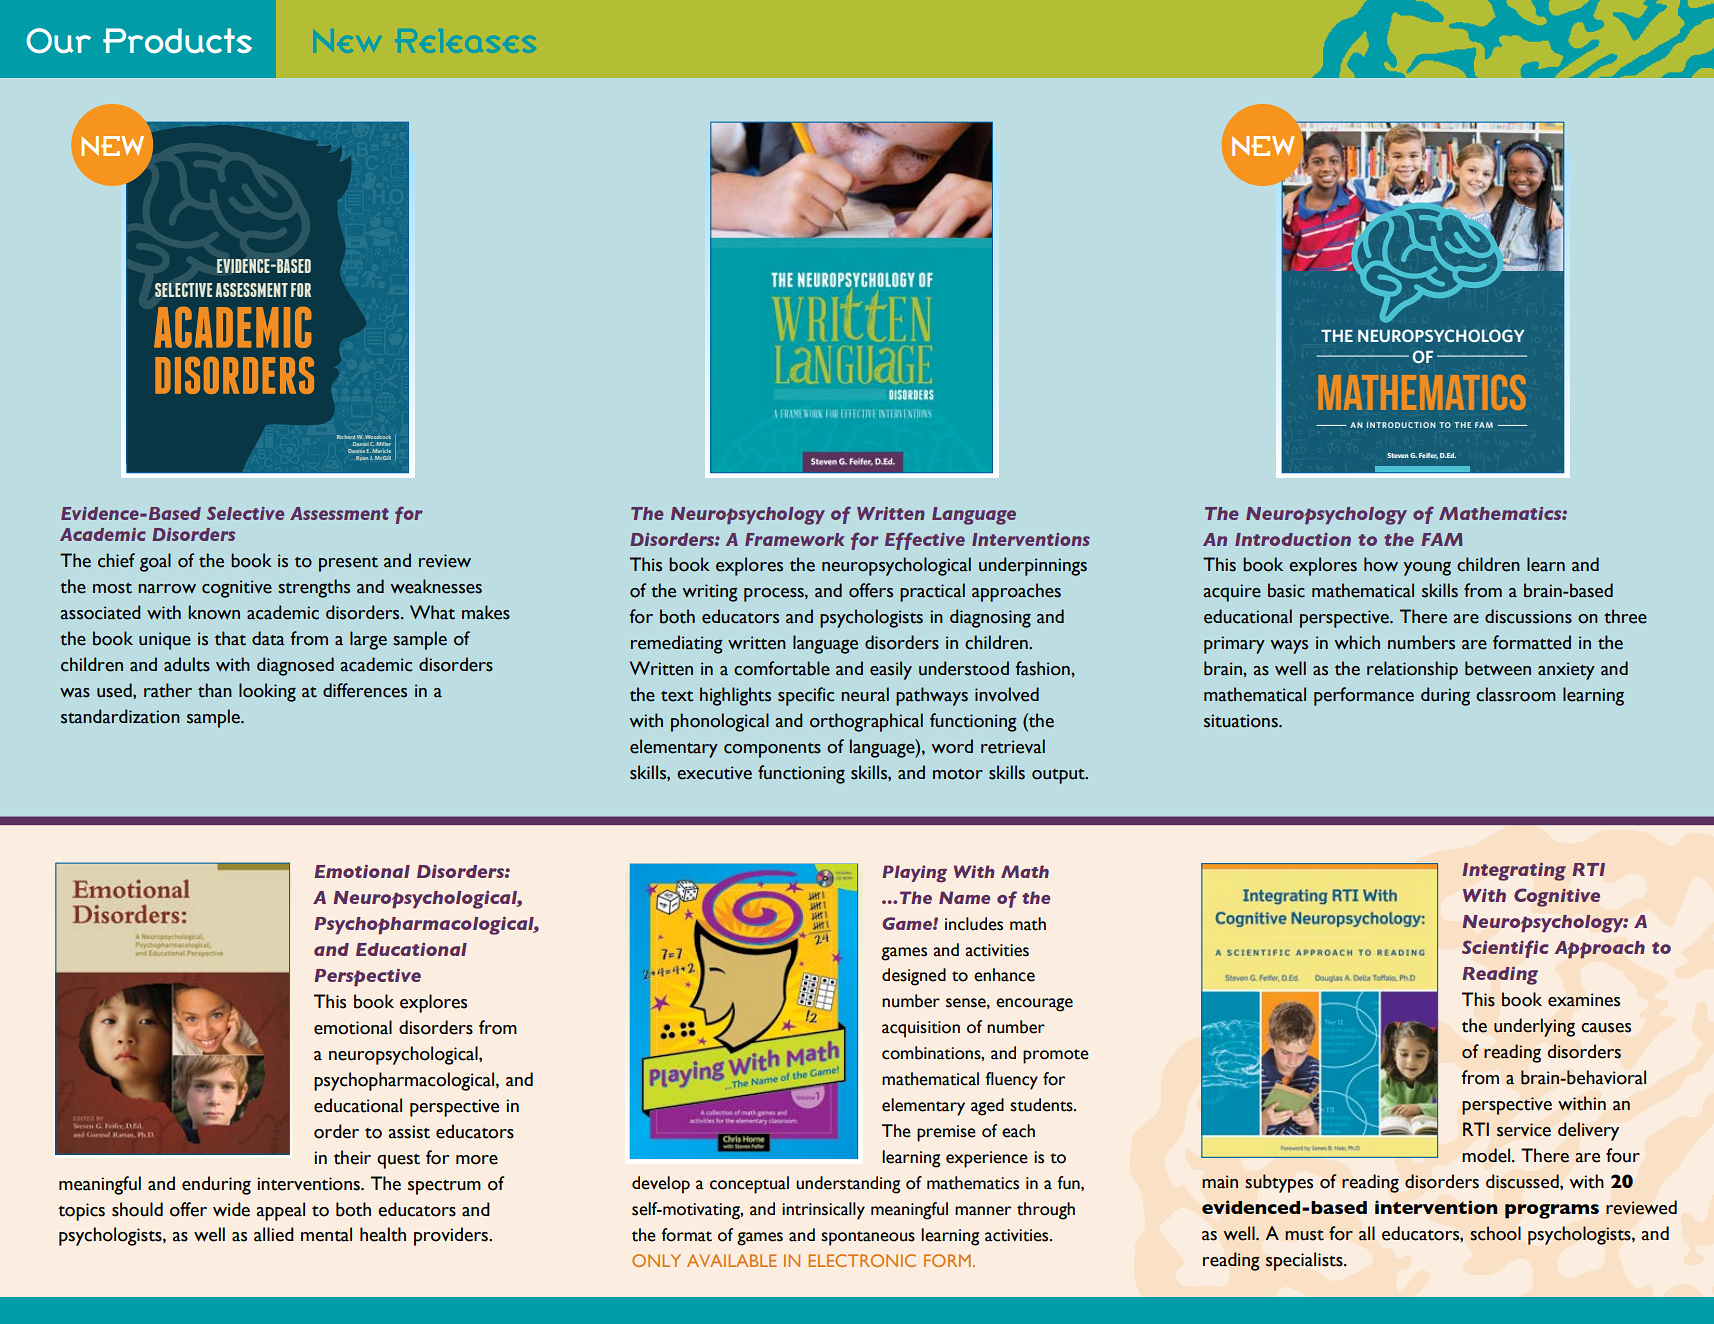 The image size is (1714, 1324). Describe the element at coordinates (891, 670) in the document. I see `easily` at that location.
